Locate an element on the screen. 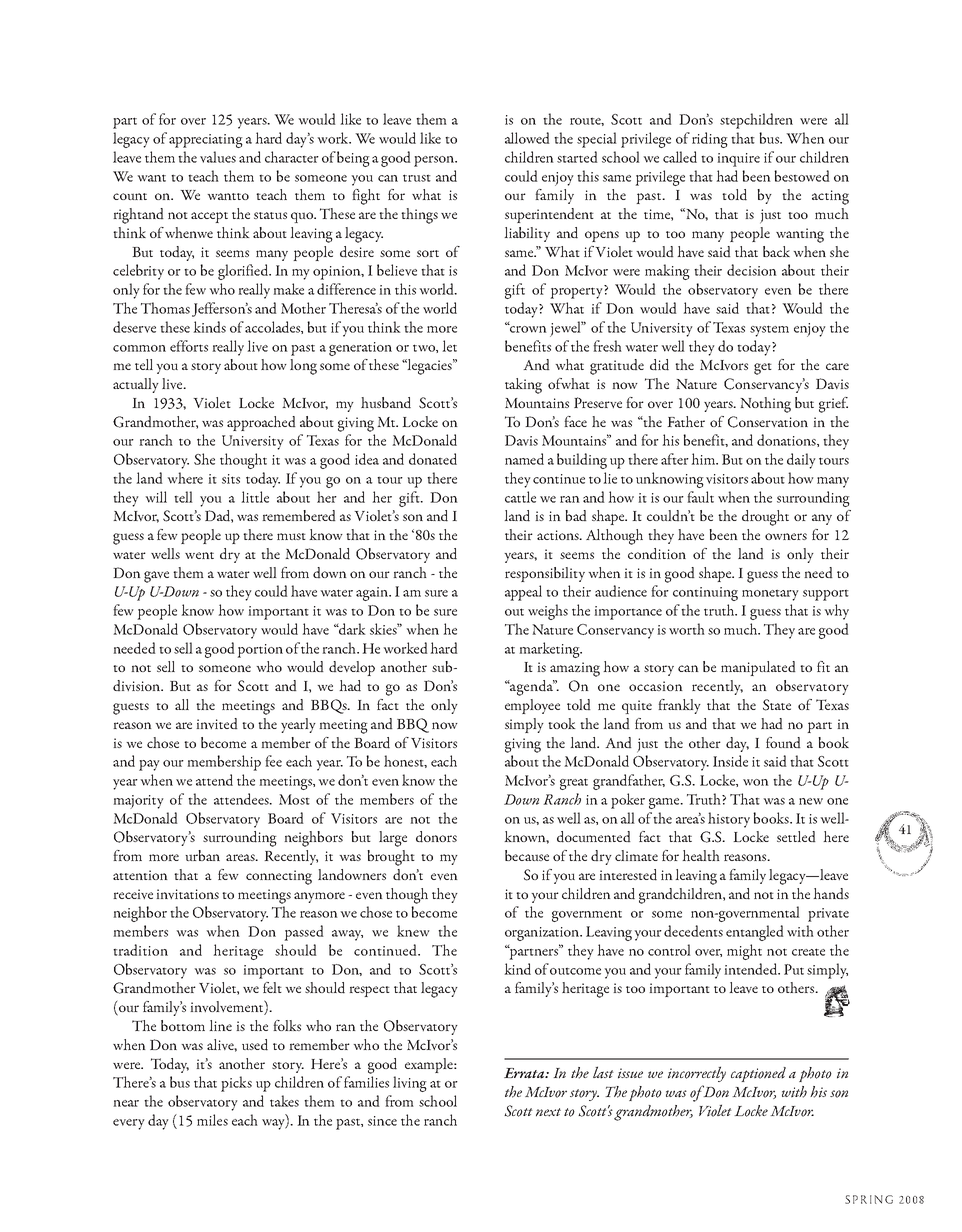 This screenshot has height=1232, width=962. won is located at coordinates (756, 782).
